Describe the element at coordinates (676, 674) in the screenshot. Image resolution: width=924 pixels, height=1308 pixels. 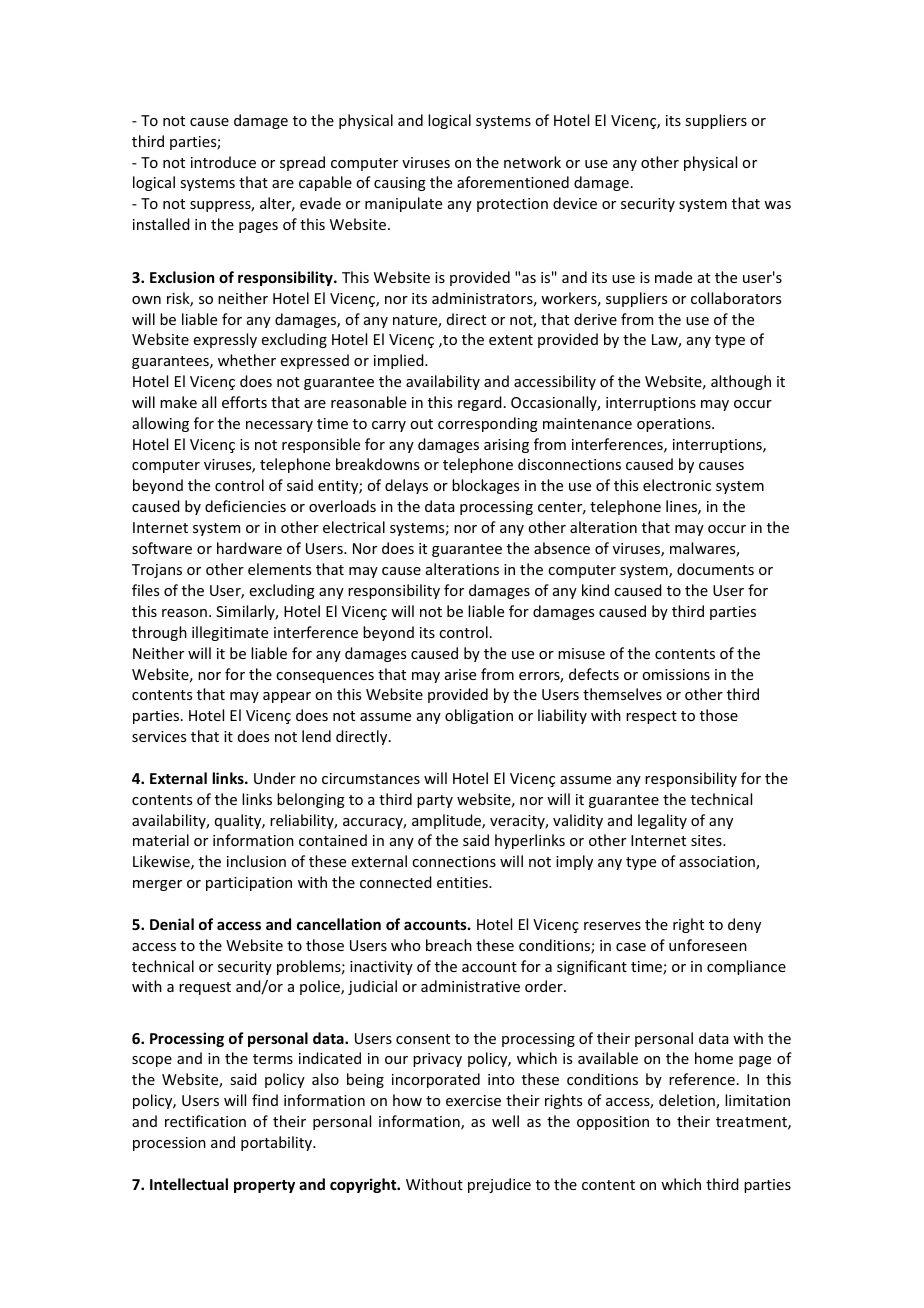
I see `omissions` at that location.
